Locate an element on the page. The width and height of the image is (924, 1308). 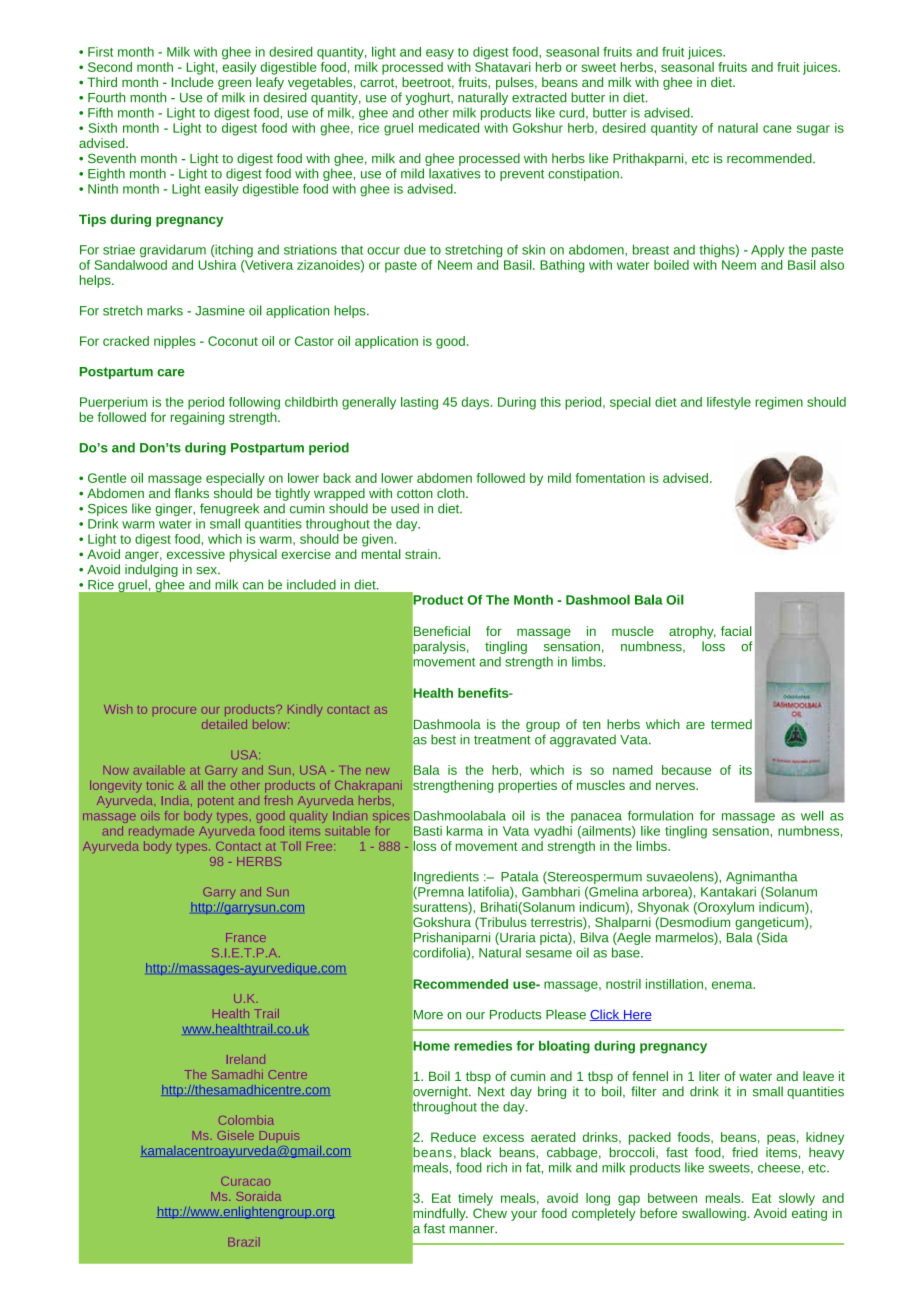
strain is located at coordinates (422, 554).
